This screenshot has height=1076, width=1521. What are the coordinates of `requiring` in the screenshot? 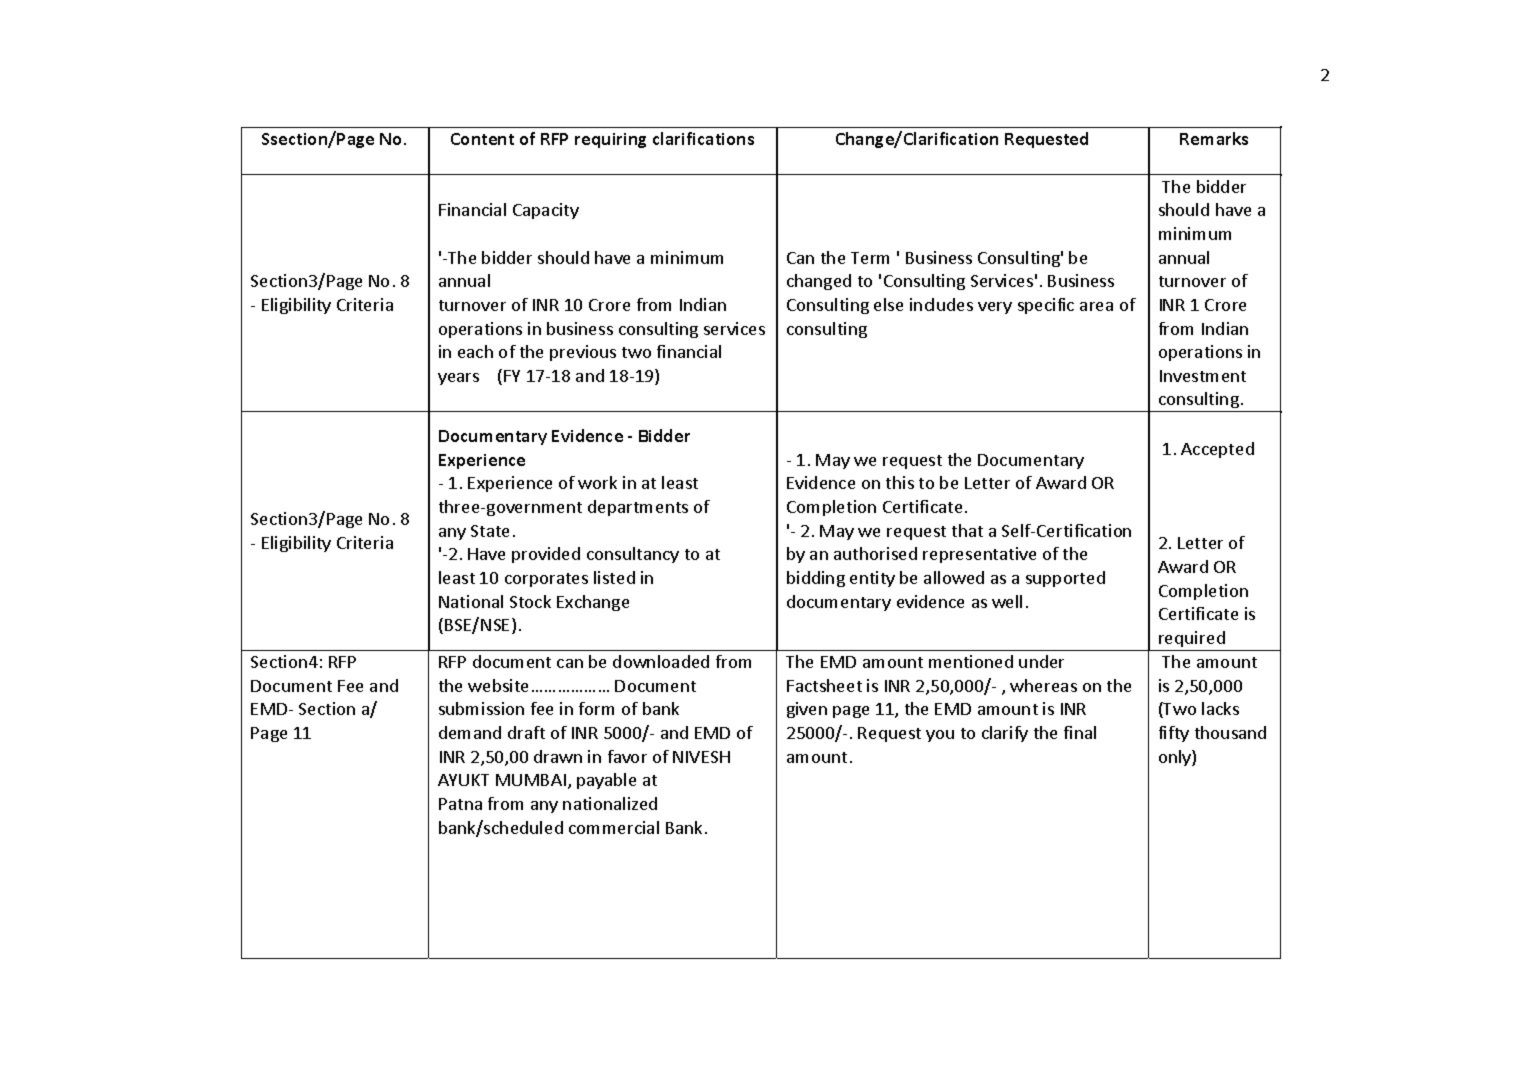 It's located at (610, 140).
